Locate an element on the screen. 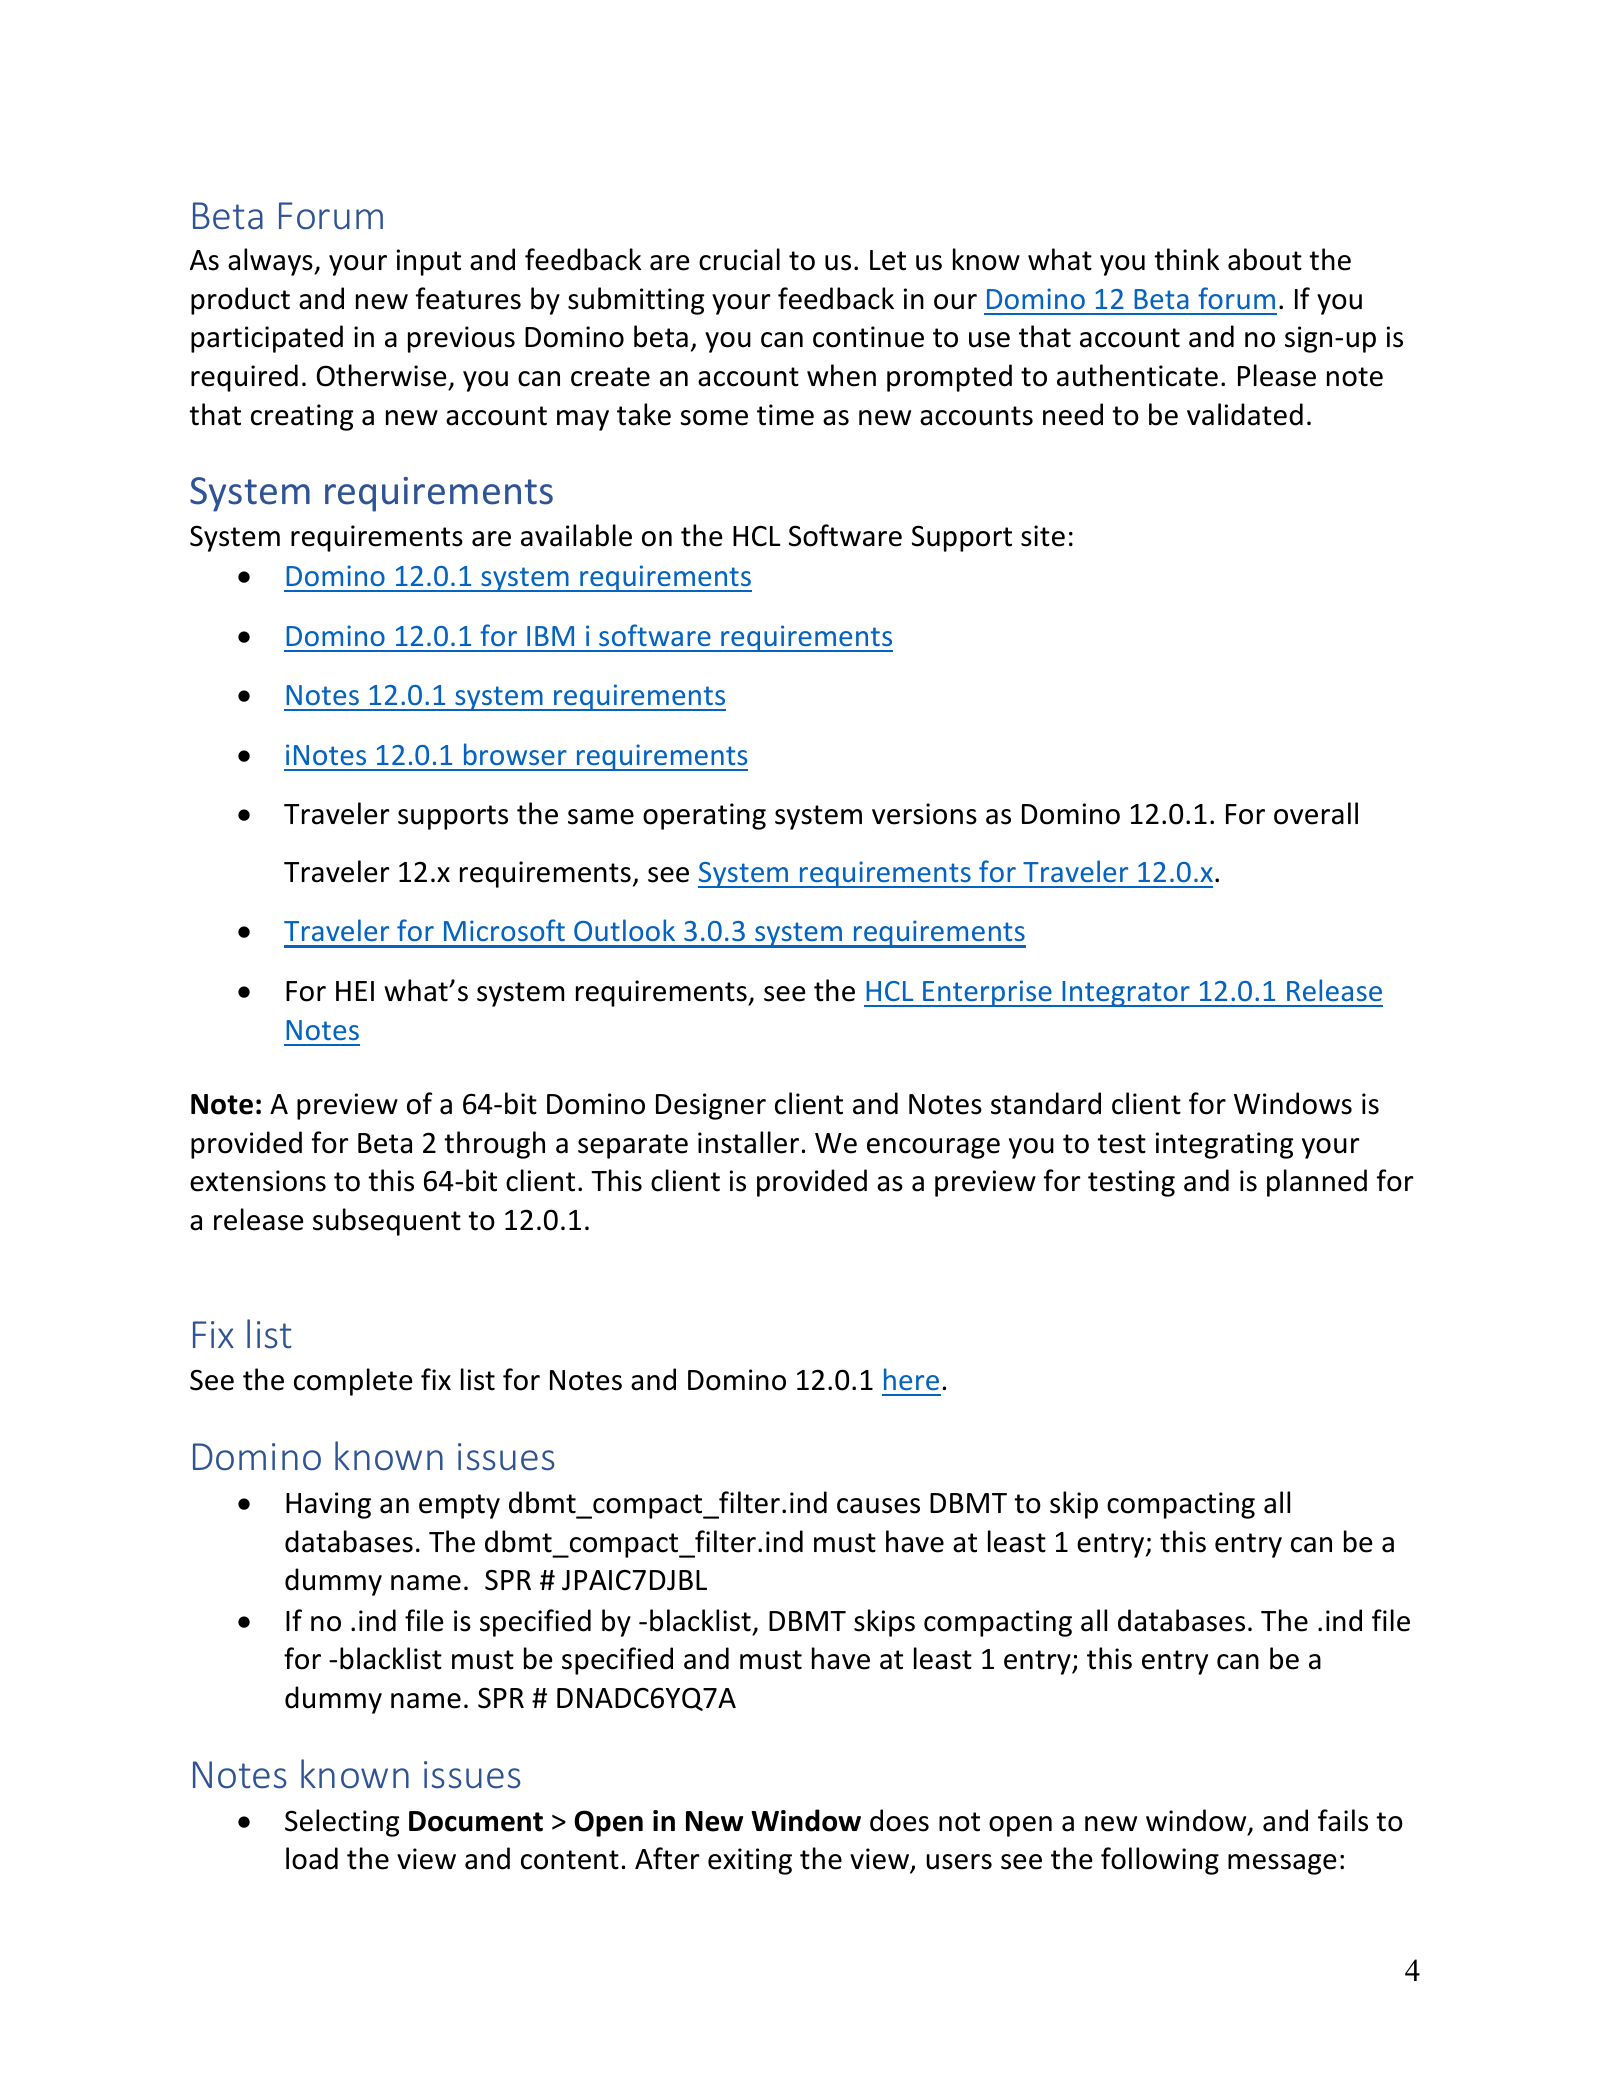 Image resolution: width=1610 pixels, height=2084 pixels. crucial is located at coordinates (739, 259).
